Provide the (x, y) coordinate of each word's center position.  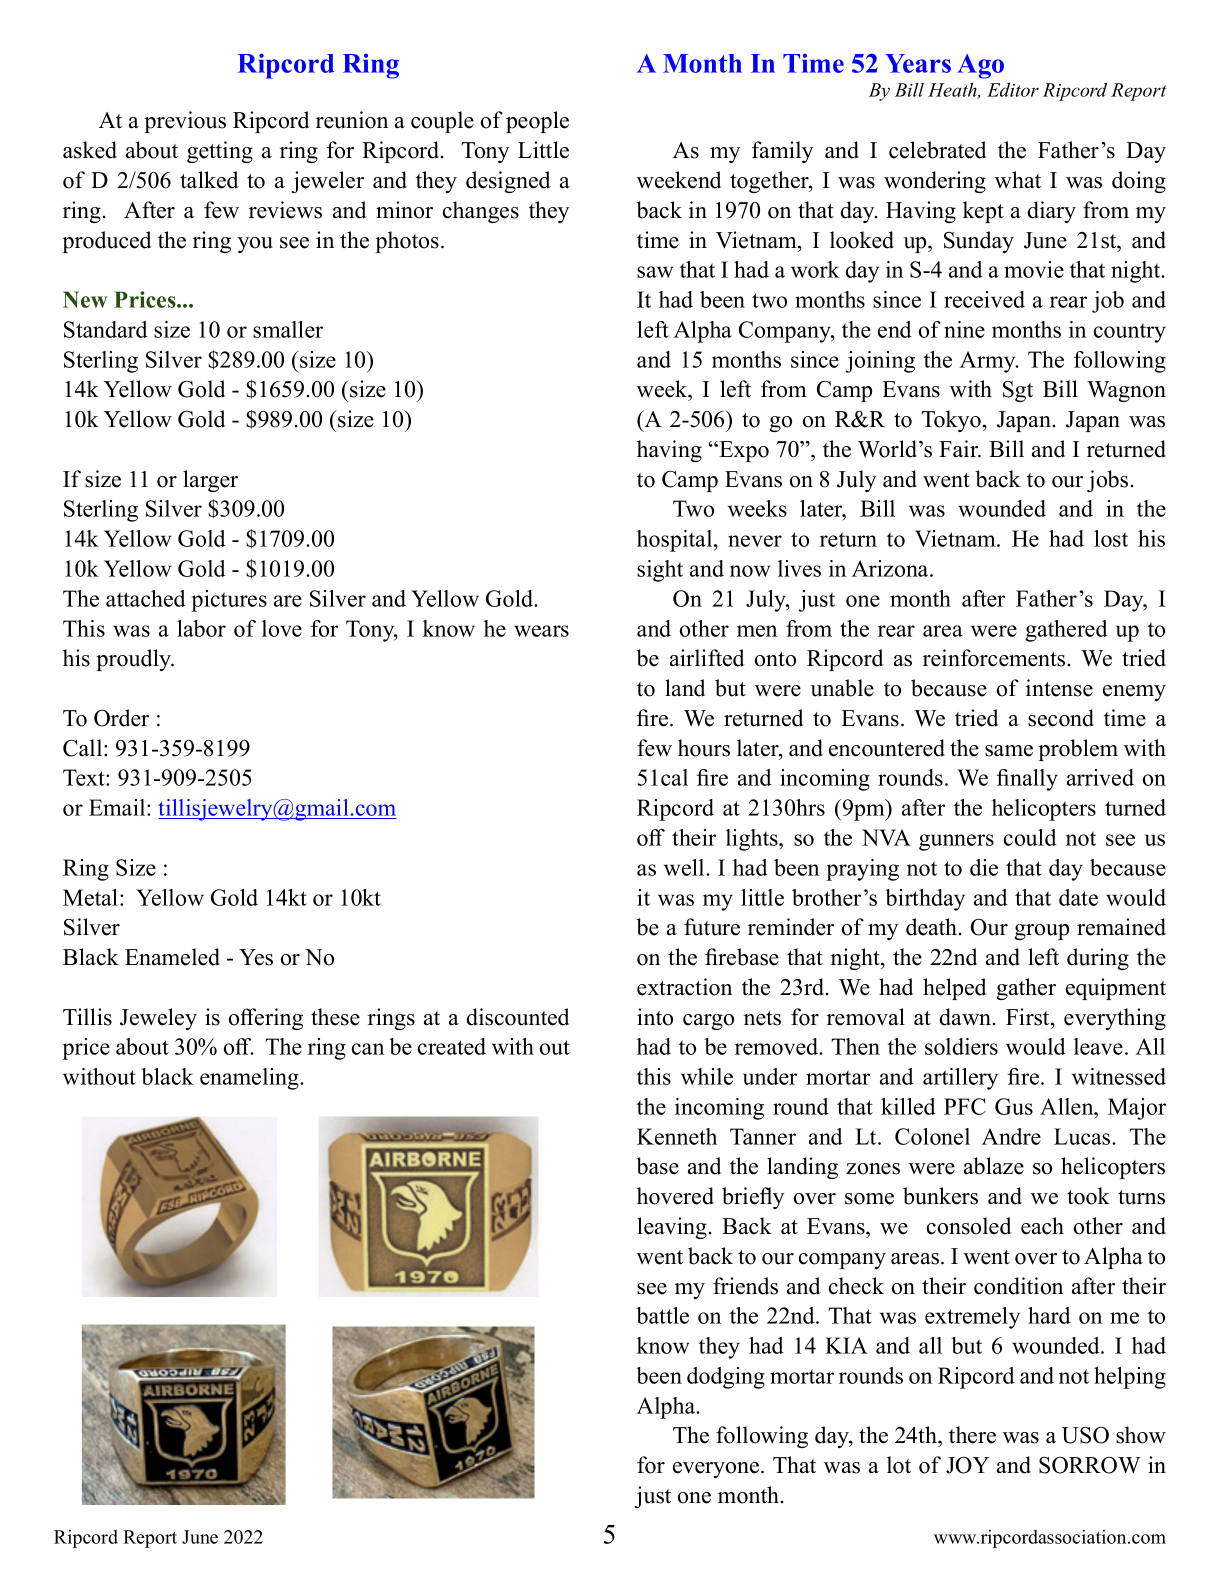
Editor (1013, 89)
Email (118, 807)
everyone (717, 1470)
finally (1027, 780)
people (537, 122)
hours (704, 748)
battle (662, 1315)
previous (185, 122)
